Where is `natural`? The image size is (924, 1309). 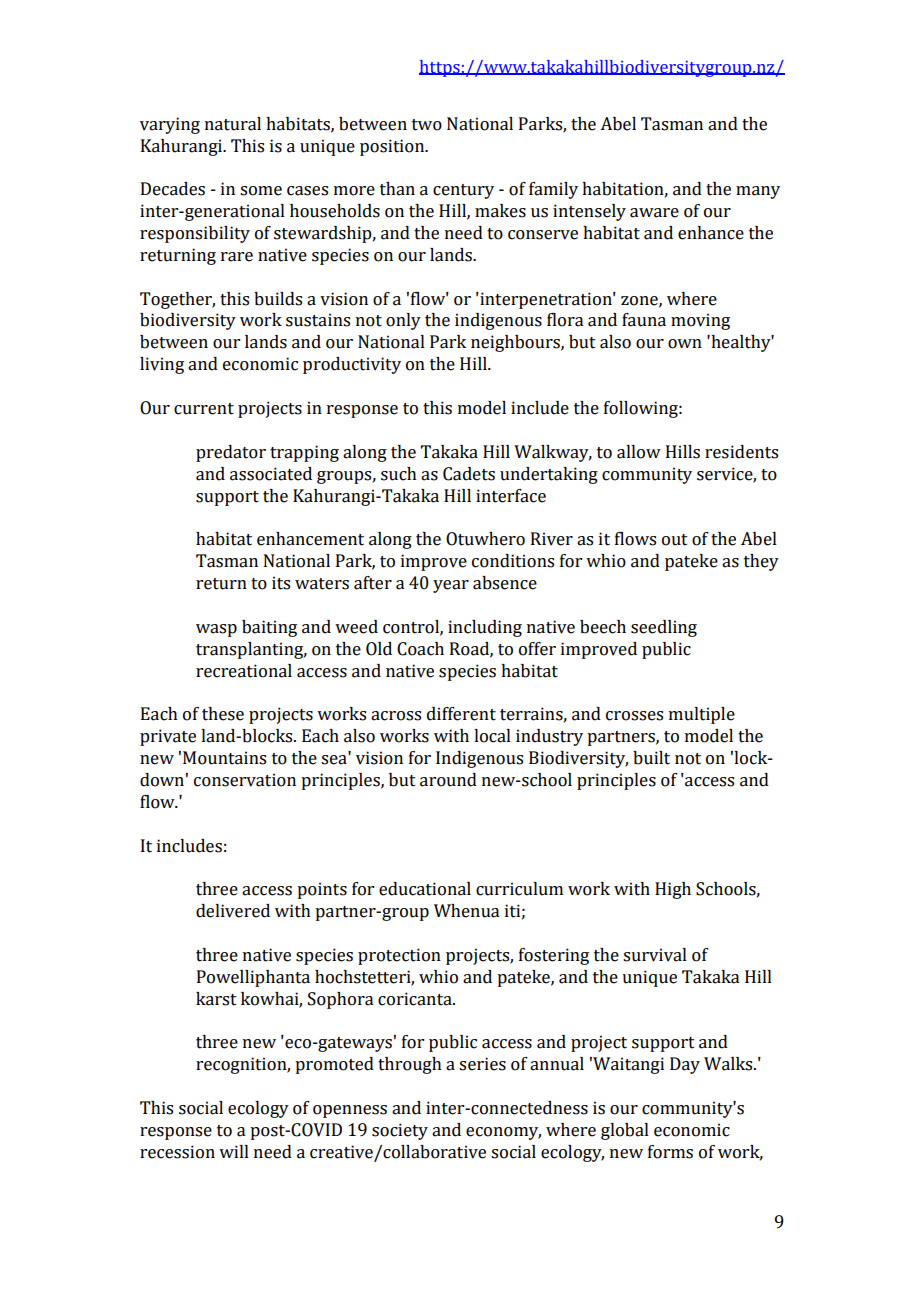
natural is located at coordinates (233, 124).
